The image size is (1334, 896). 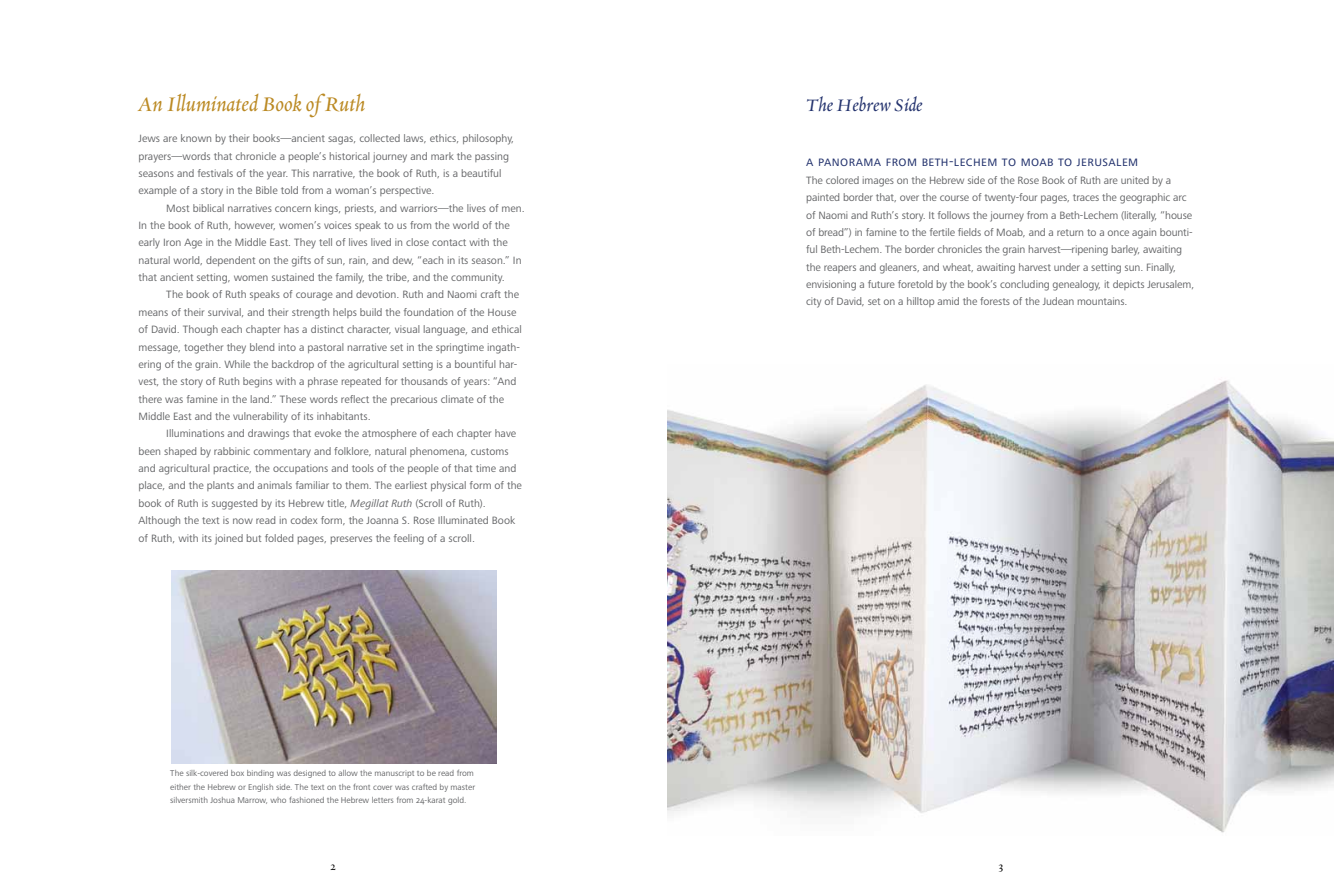 I want to click on backdrop, so click(x=293, y=365).
